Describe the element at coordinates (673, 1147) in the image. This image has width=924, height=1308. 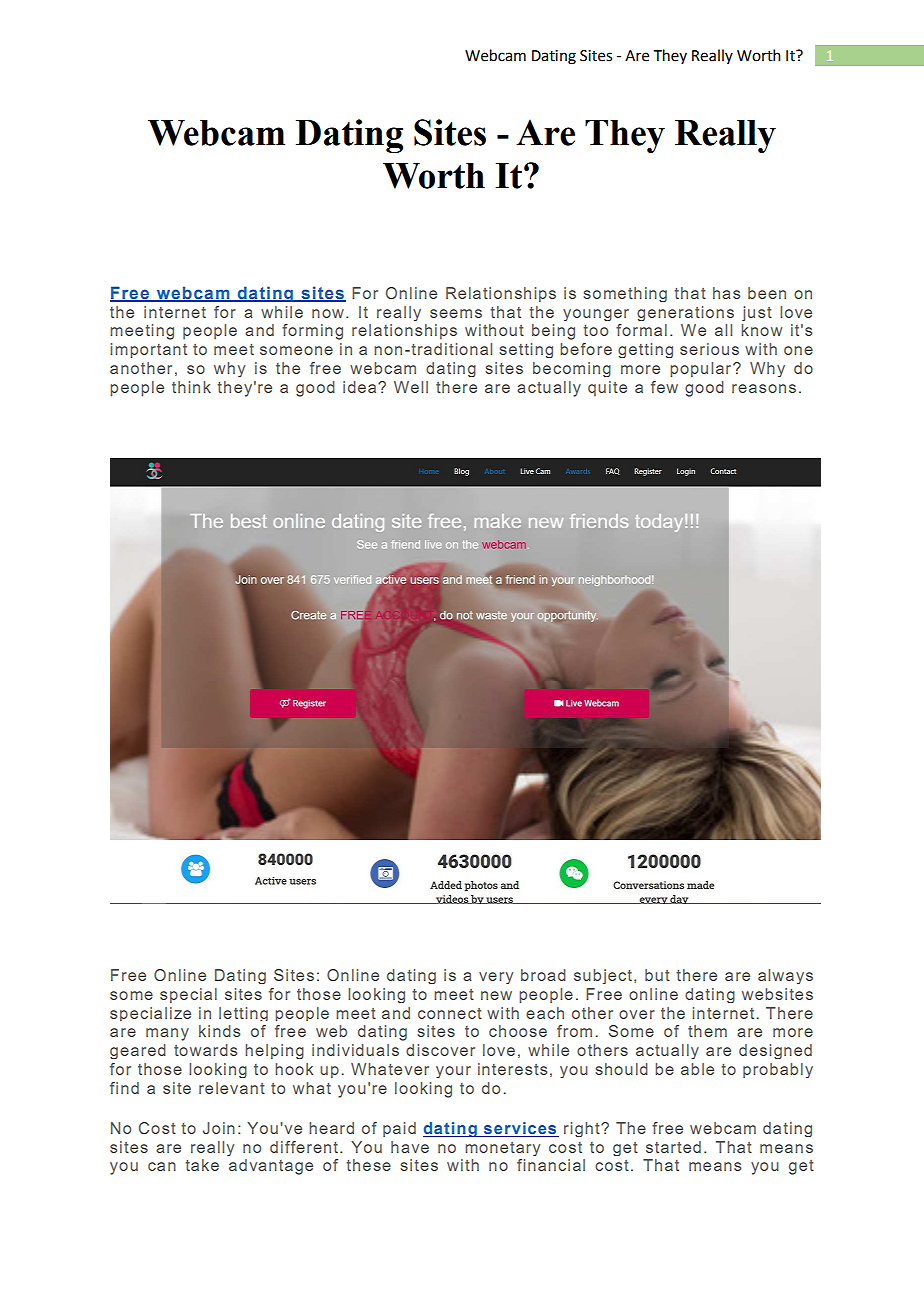
I see `started` at that location.
